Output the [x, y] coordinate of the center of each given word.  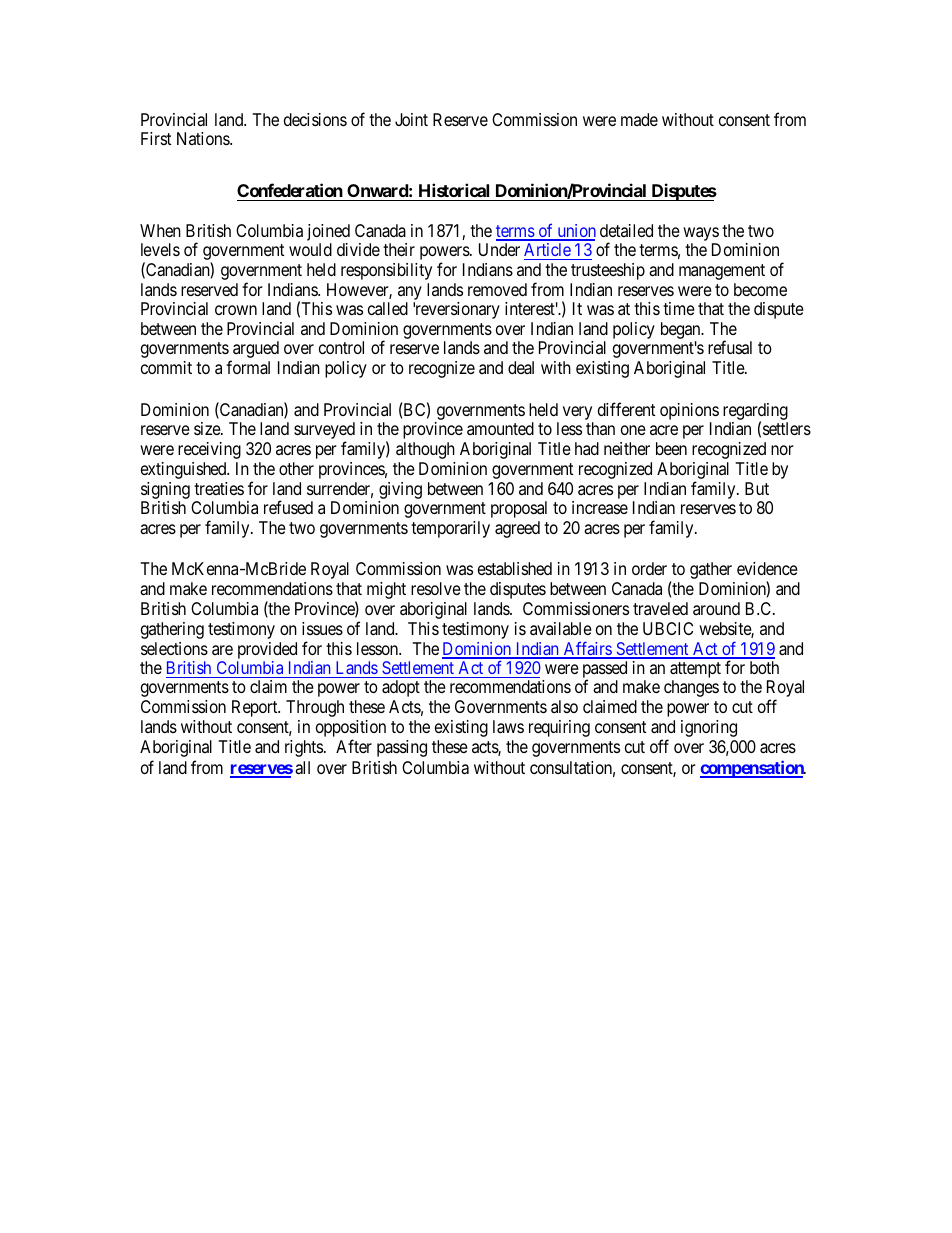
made [639, 119]
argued [255, 351]
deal [521, 367]
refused [288, 507]
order [649, 568]
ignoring [709, 728]
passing [402, 748]
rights [305, 748]
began [682, 330]
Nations [204, 138]
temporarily [450, 529]
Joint [411, 119]
